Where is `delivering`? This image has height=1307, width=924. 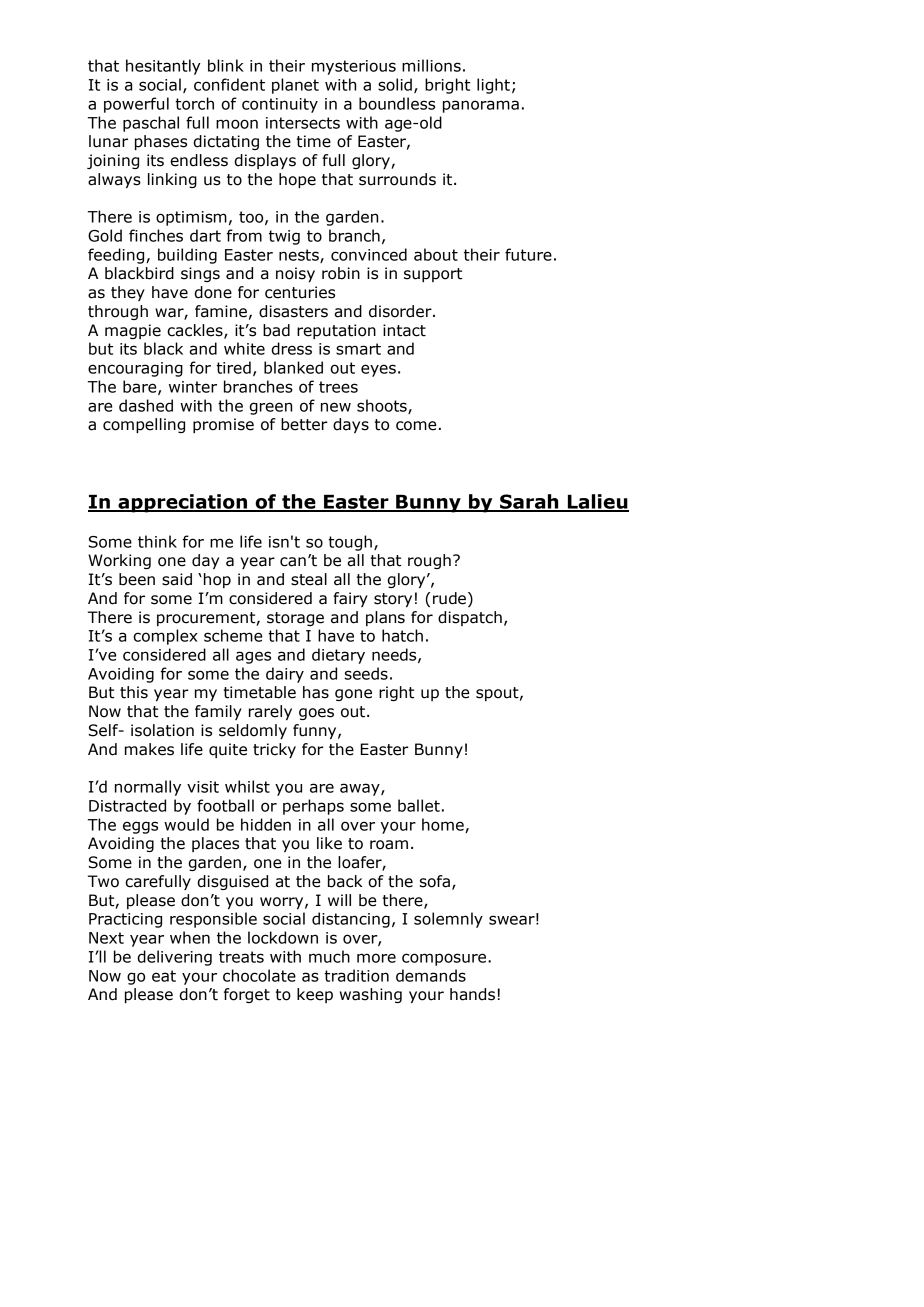
delivering is located at coordinates (174, 958).
